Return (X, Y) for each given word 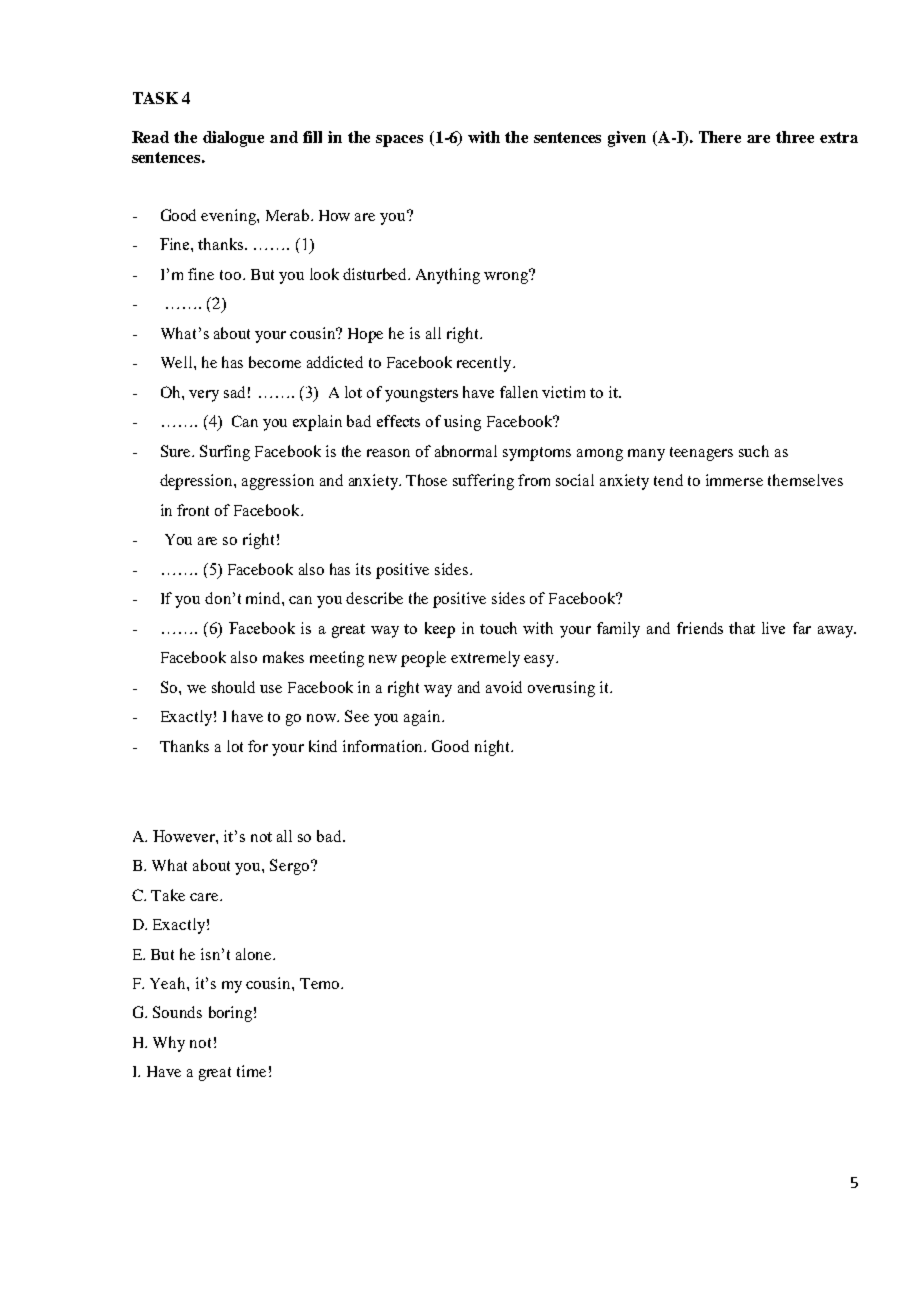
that (742, 628)
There (720, 137)
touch (498, 628)
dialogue (233, 139)
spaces (399, 141)
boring (230, 1014)
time (251, 1071)
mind (264, 598)
